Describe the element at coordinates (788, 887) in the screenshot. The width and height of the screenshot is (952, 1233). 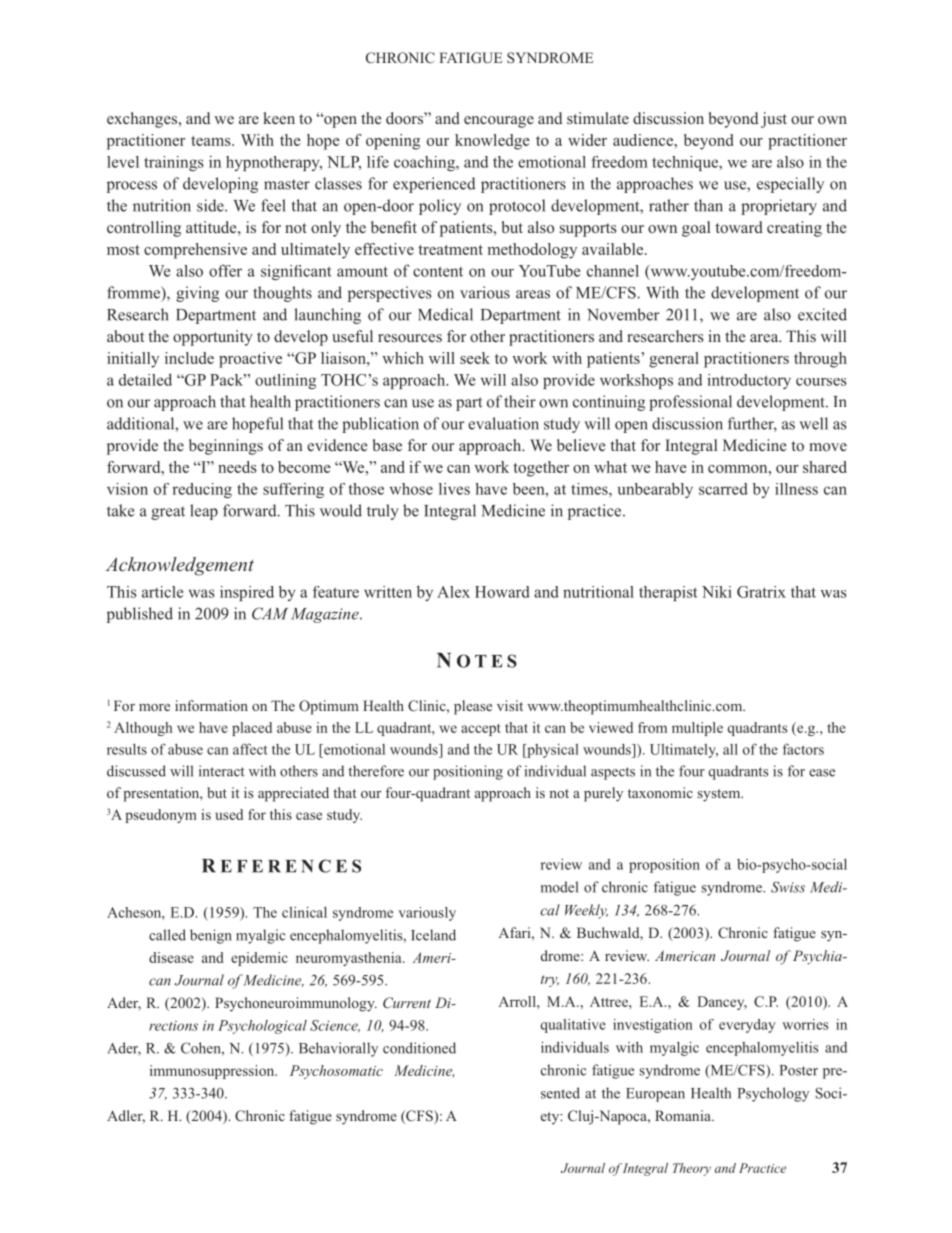
I see `Swiss` at that location.
